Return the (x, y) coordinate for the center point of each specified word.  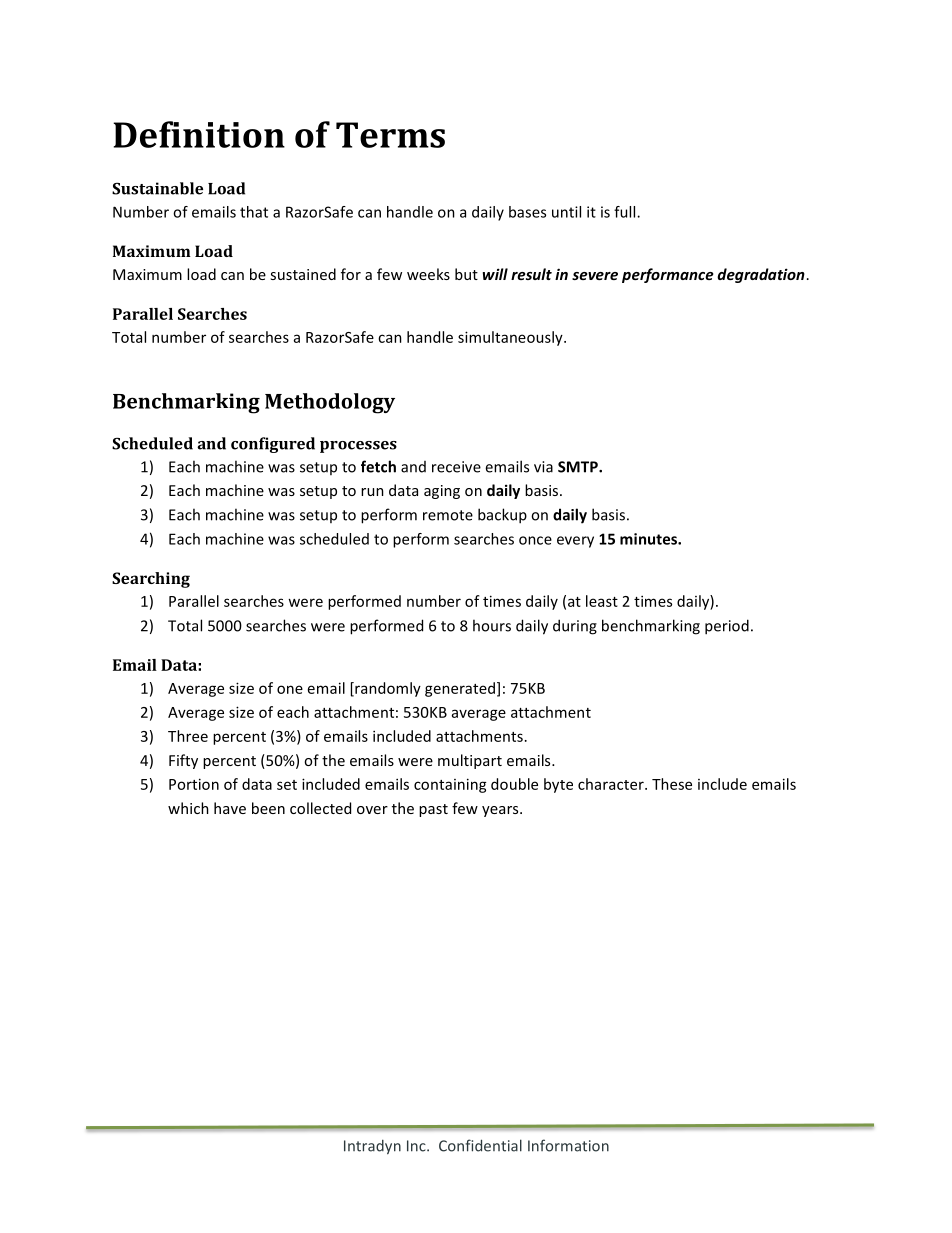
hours (492, 625)
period (727, 627)
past (433, 810)
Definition (199, 134)
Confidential (480, 1145)
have (230, 808)
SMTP (579, 467)
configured (273, 445)
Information (568, 1145)
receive (456, 467)
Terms (390, 135)
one (290, 689)
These (672, 784)
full (626, 212)
